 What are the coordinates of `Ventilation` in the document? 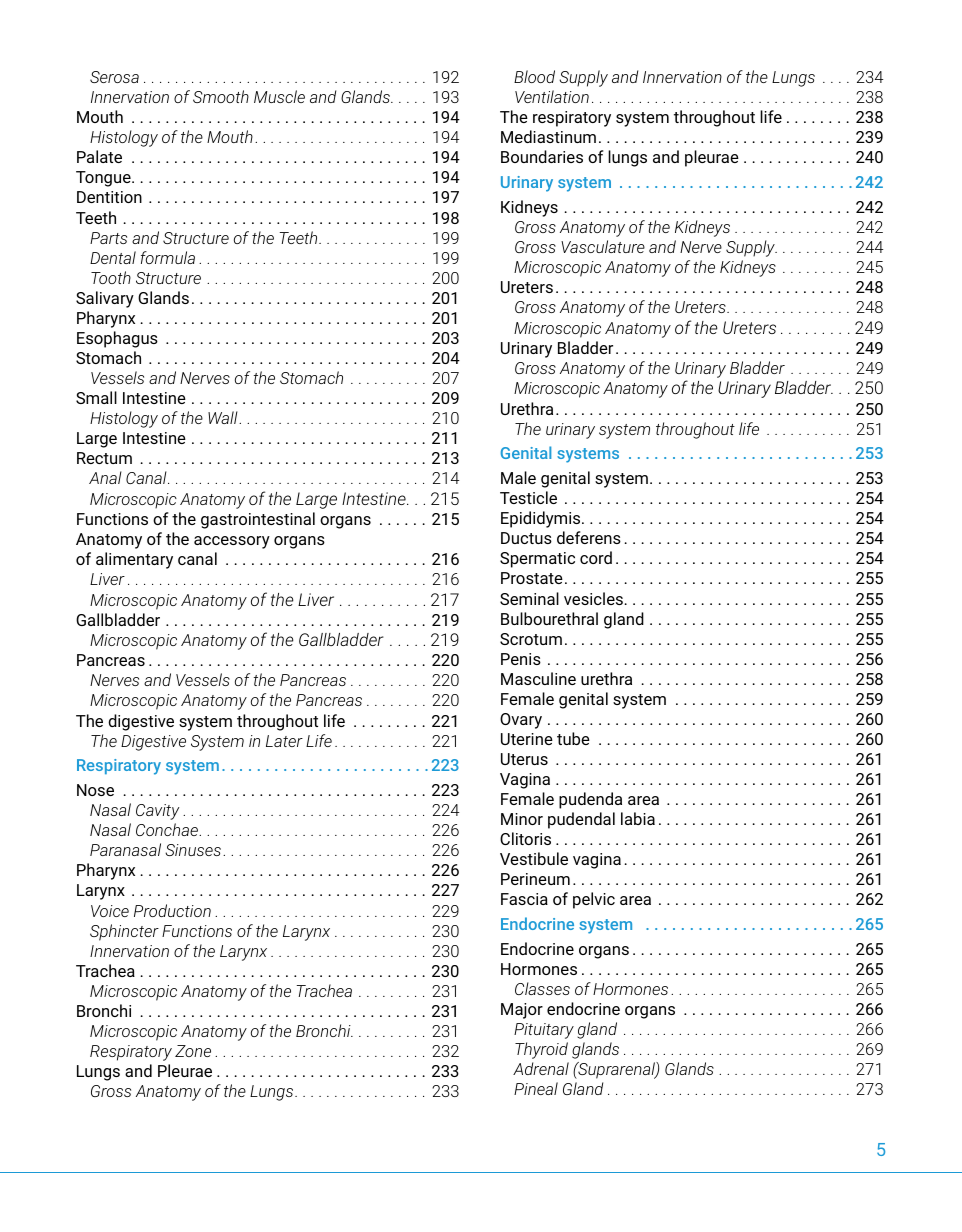 It's located at (552, 96).
